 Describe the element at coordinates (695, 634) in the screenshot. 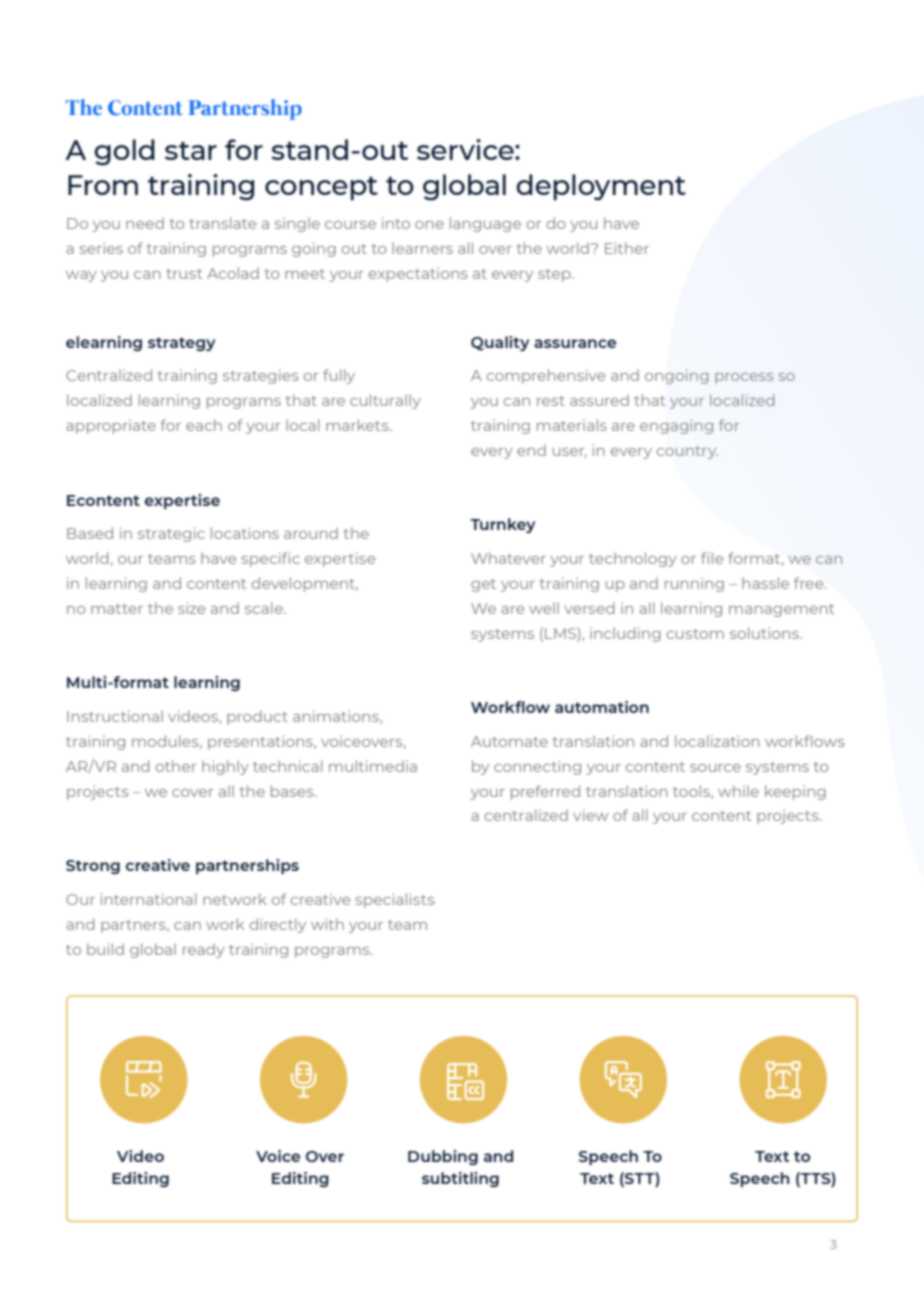

I see `custom` at that location.
